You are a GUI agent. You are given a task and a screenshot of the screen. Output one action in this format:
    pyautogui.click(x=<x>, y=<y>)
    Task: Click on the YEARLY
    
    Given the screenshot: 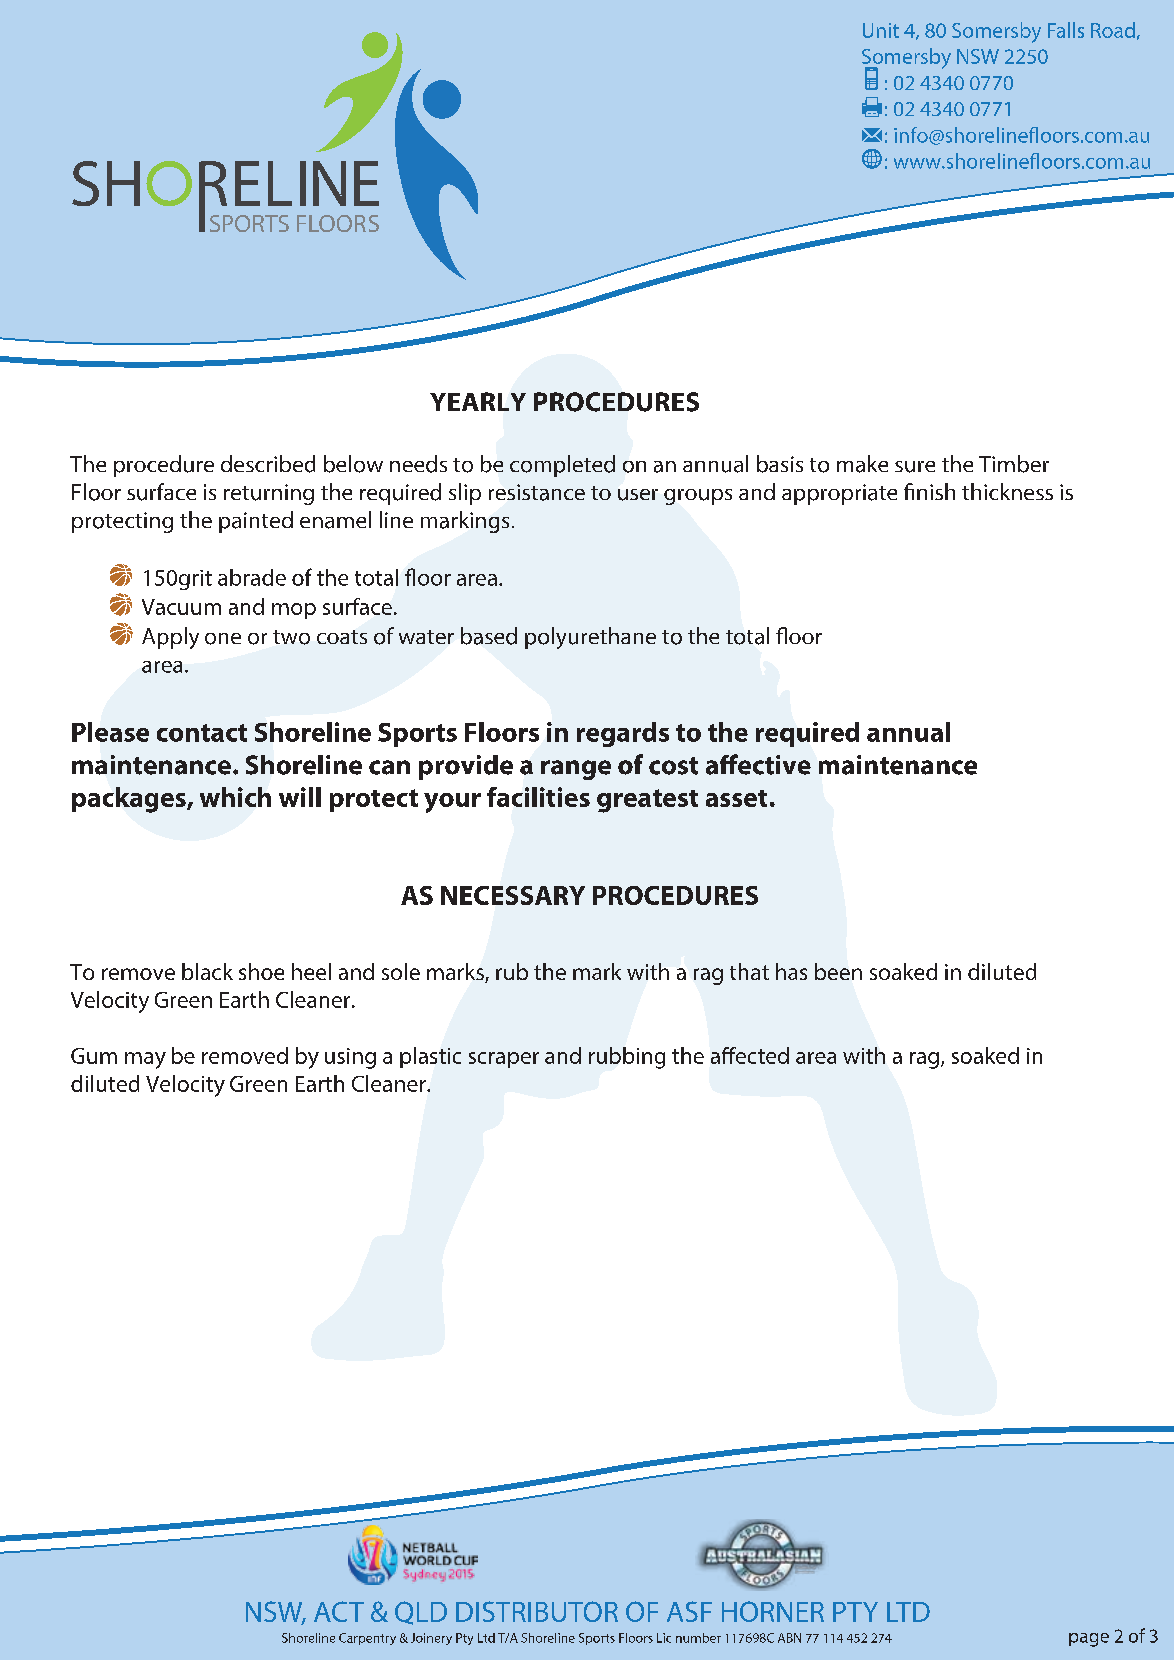 What is the action you would take?
    pyautogui.click(x=478, y=401)
